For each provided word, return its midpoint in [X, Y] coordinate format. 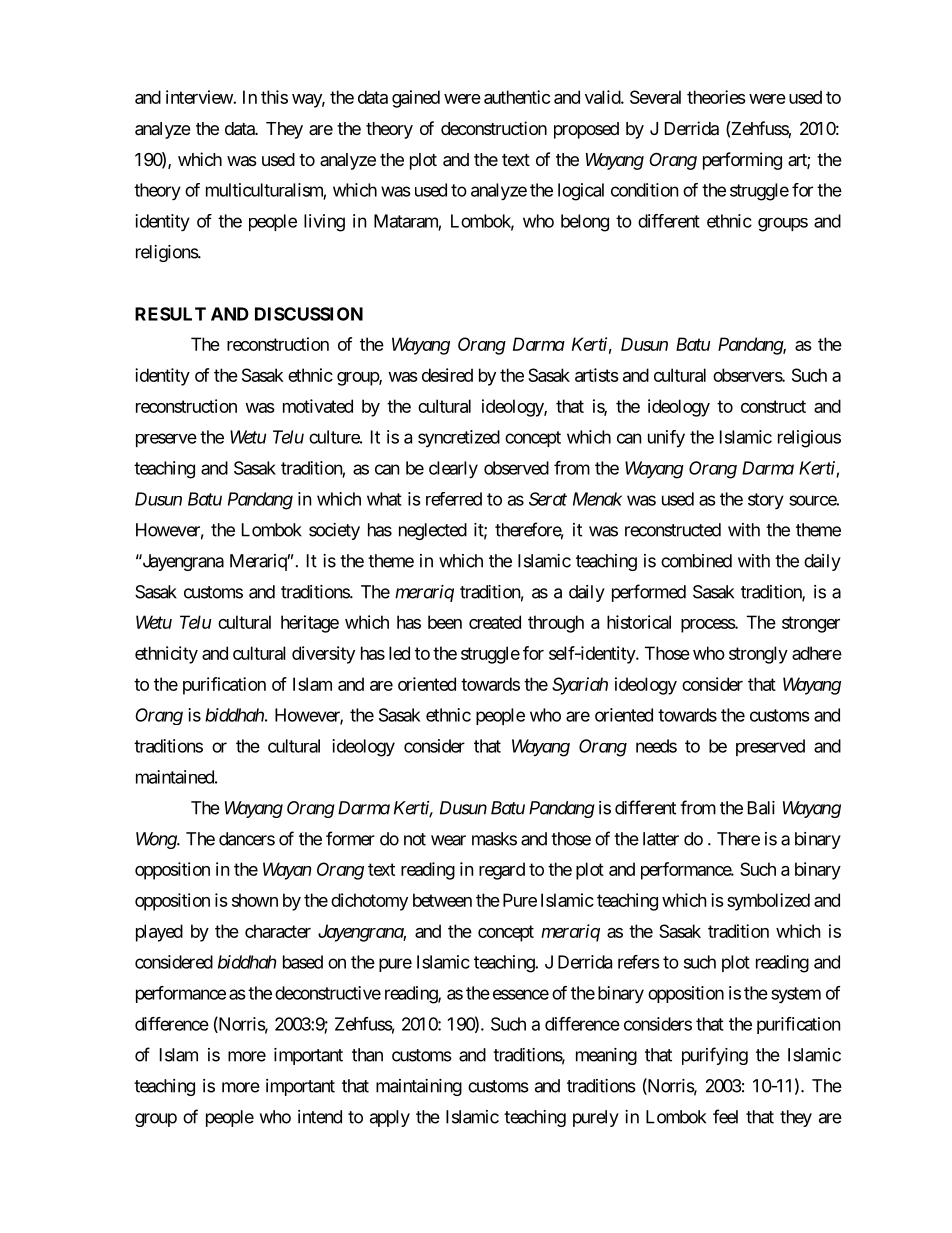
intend [320, 1117]
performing [742, 161]
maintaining [419, 1087]
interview [200, 97]
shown [255, 900]
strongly [758, 655]
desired [447, 375]
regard [502, 871]
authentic [517, 97]
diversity [323, 655]
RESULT [170, 314]
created [495, 622]
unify [666, 439]
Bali [761, 808]
